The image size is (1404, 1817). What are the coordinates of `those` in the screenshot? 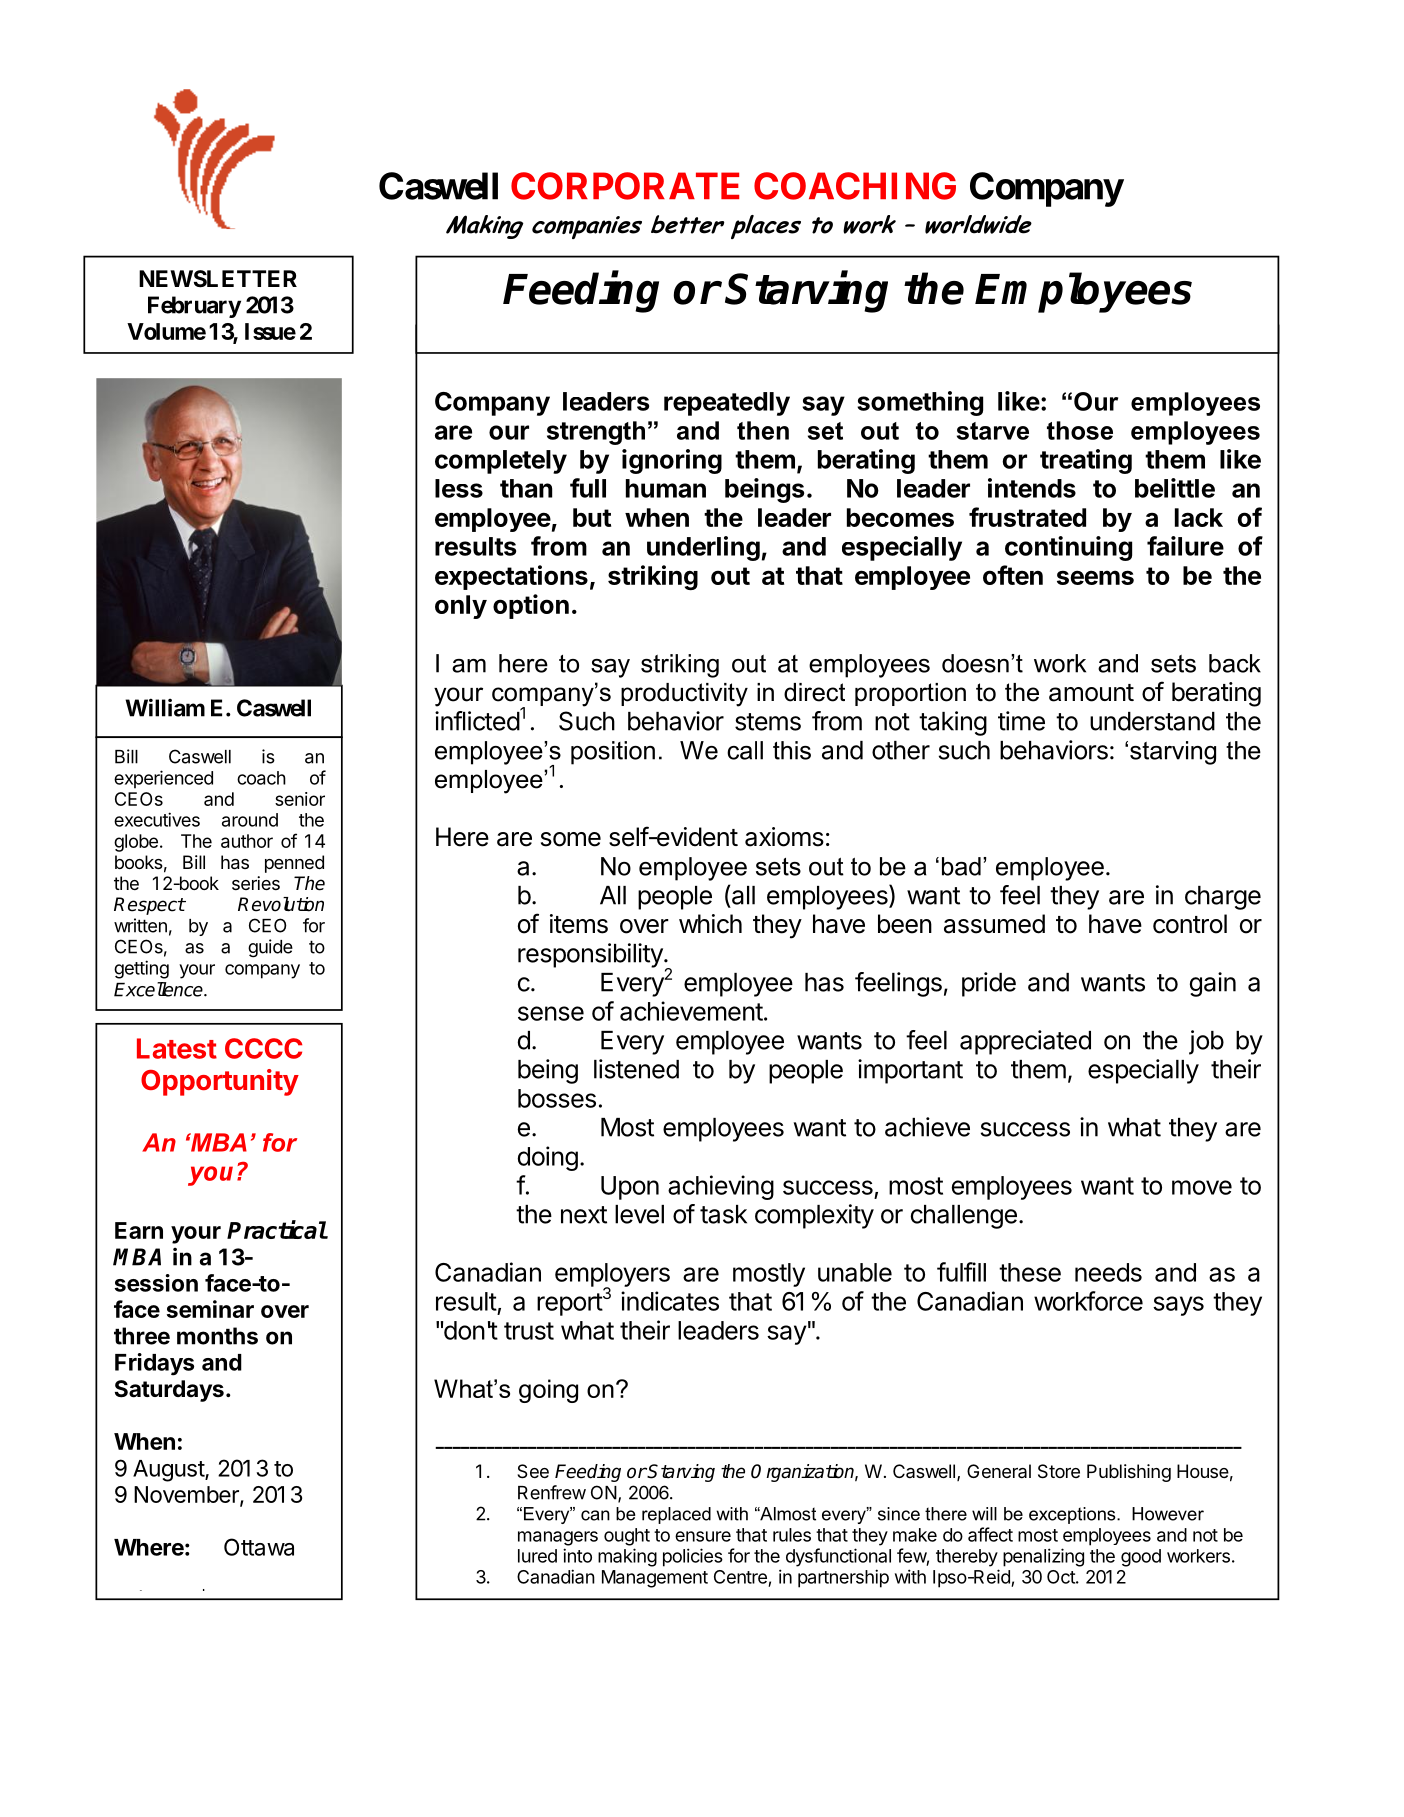 It's located at (1080, 430).
